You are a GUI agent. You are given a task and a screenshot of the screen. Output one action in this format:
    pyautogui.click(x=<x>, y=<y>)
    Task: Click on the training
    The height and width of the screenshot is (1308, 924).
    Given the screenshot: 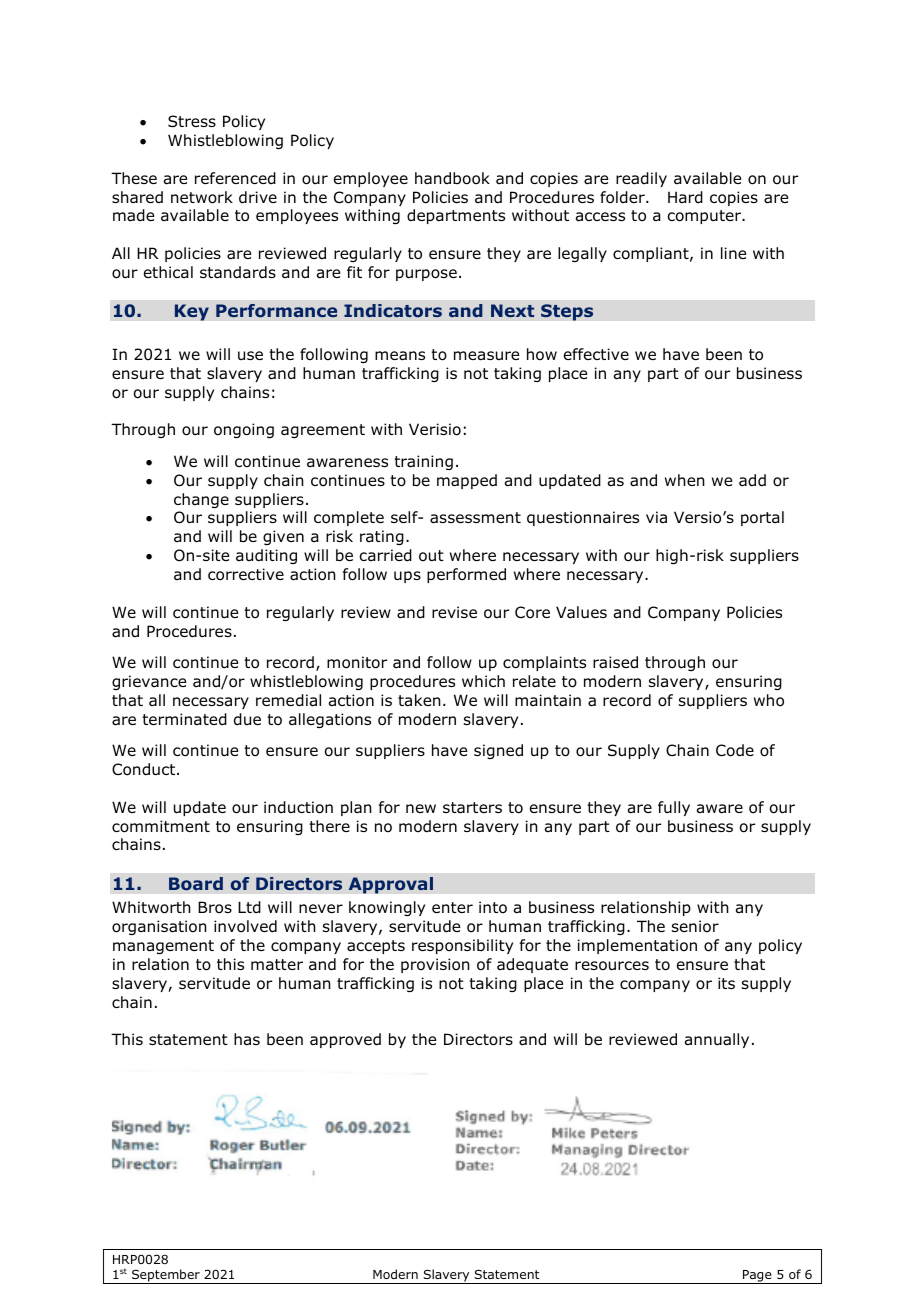 What is the action you would take?
    pyautogui.click(x=423, y=462)
